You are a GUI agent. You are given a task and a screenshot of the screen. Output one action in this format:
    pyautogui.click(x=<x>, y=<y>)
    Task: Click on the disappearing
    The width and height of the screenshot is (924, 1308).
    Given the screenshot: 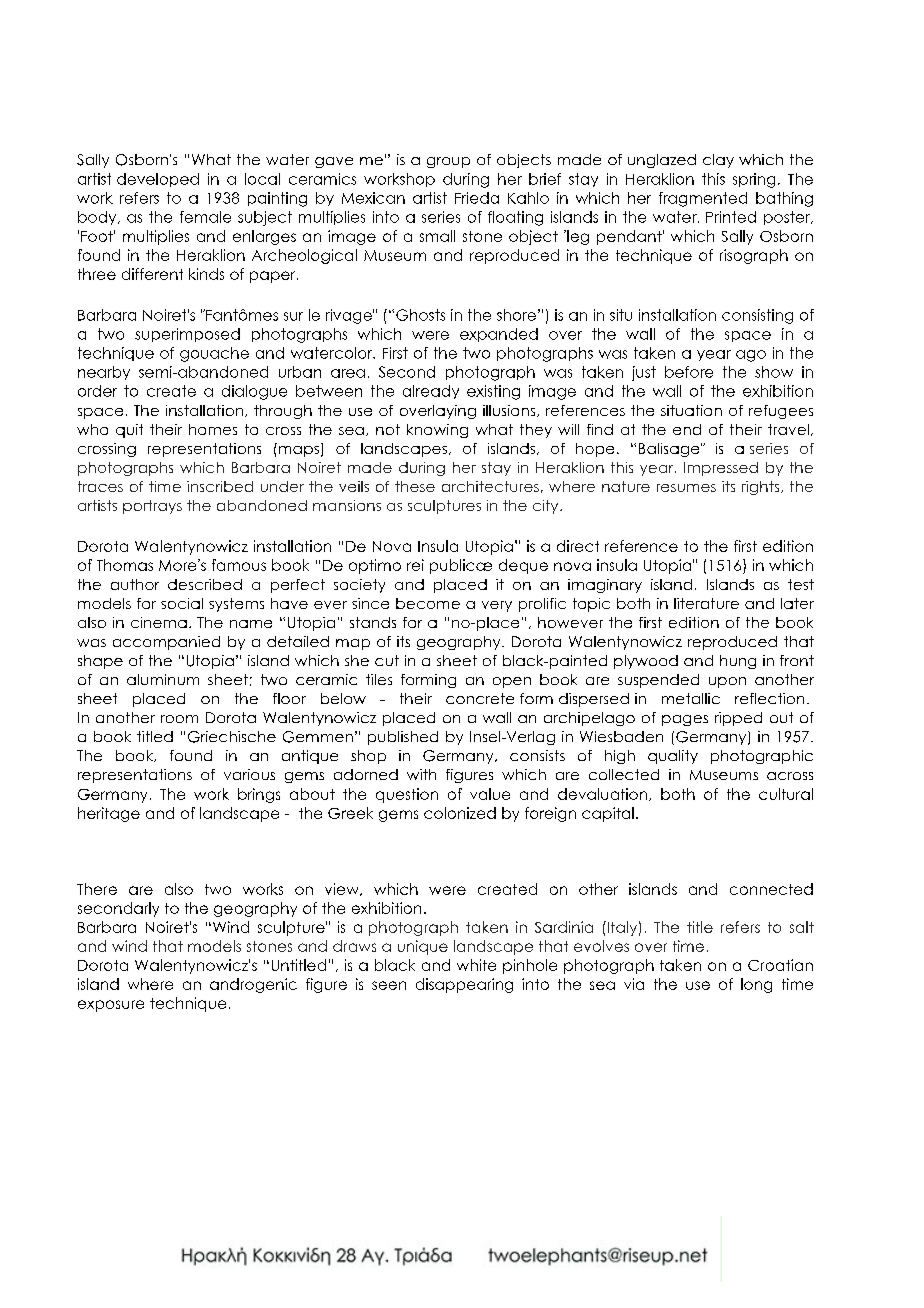 What is the action you would take?
    pyautogui.click(x=464, y=985)
